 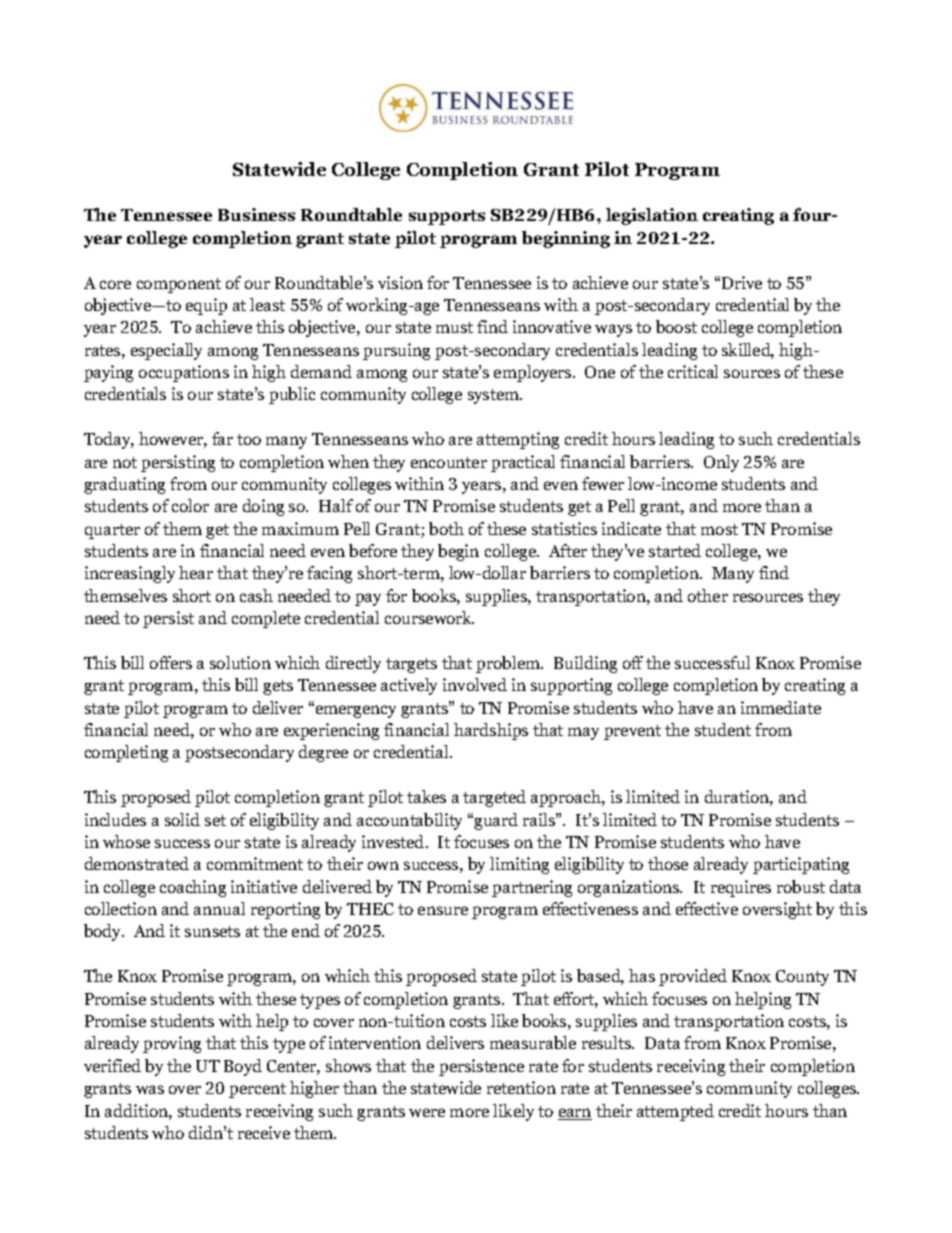 What do you see at coordinates (447, 217) in the screenshot?
I see `supports` at bounding box center [447, 217].
